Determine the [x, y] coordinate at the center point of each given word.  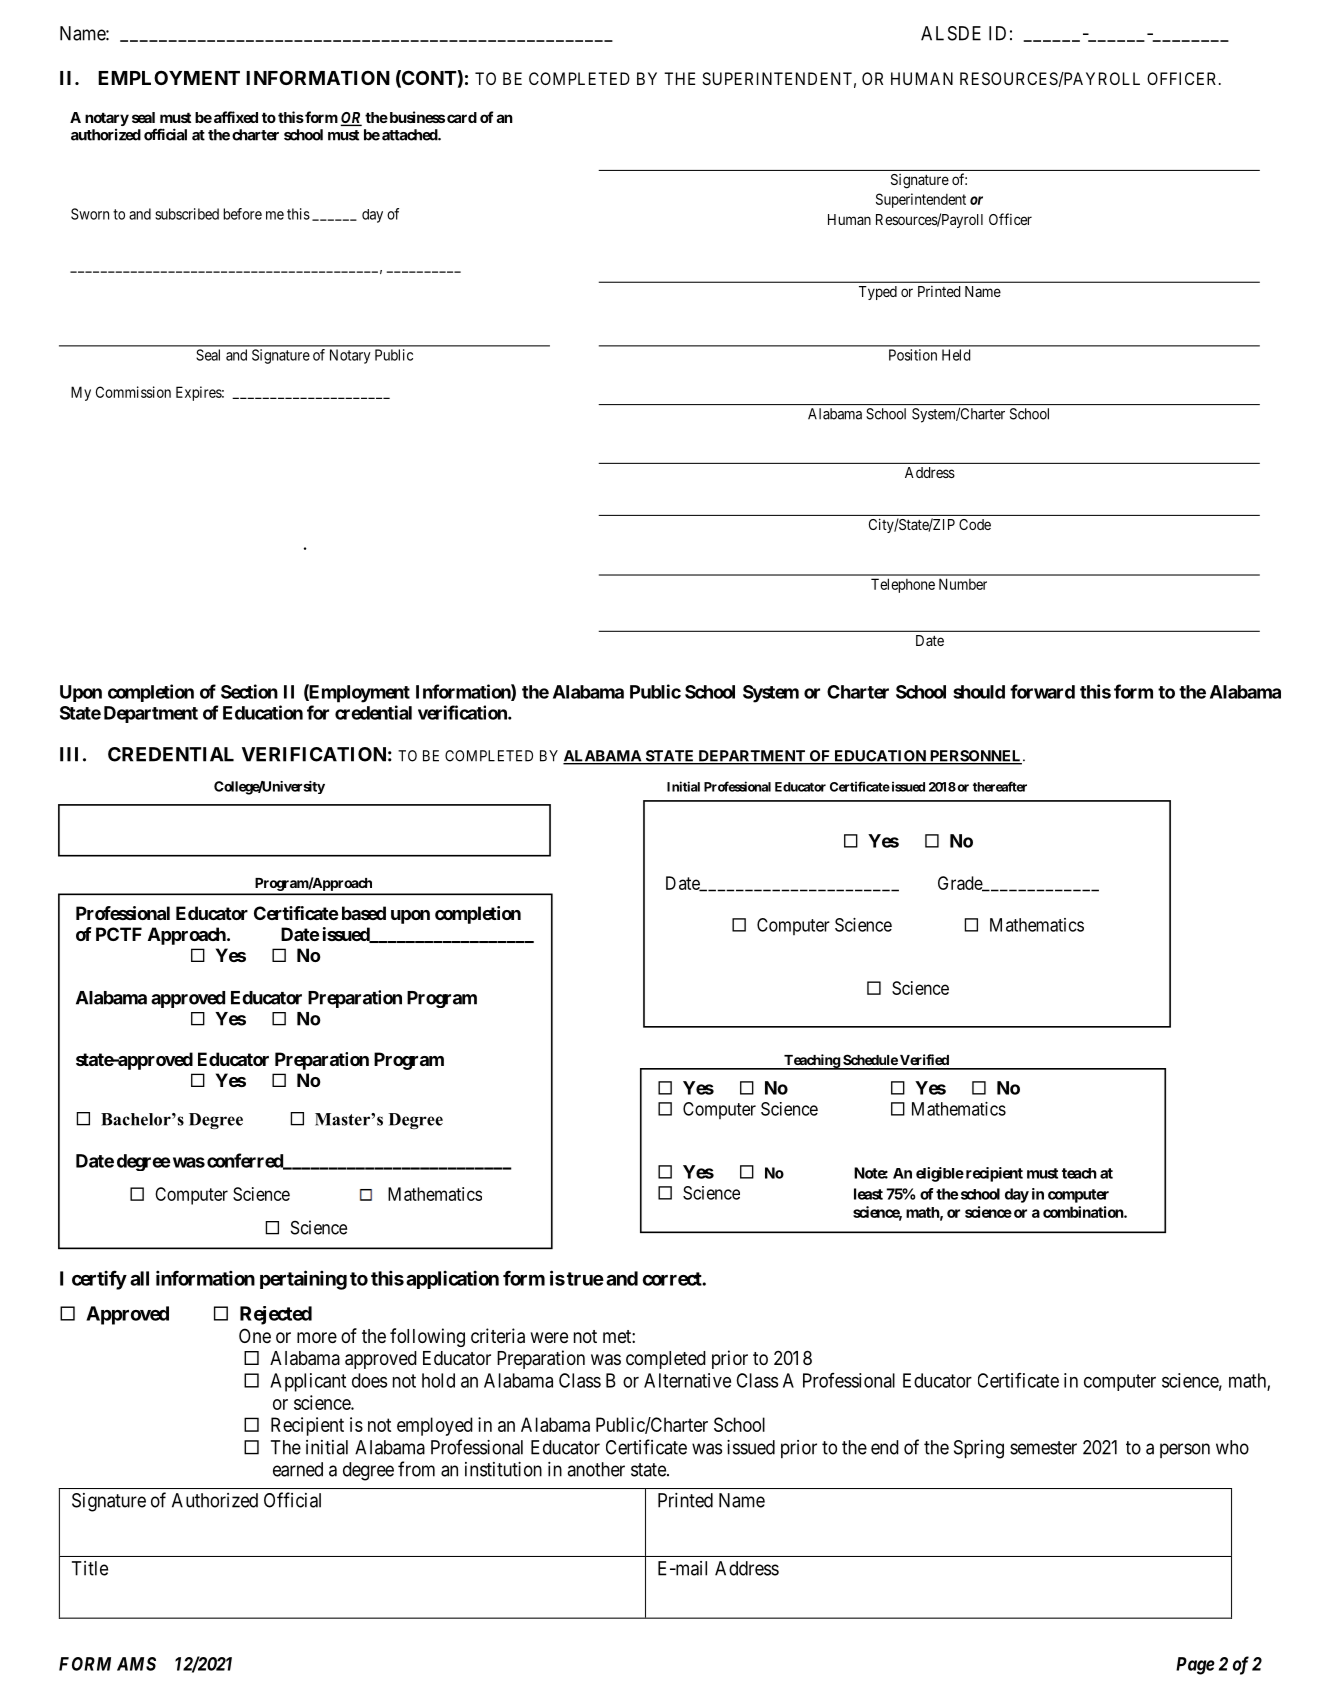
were [549, 1337]
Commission [133, 392]
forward [1042, 691]
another [596, 1469]
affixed [236, 117]
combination [1084, 1212]
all [139, 1278]
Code [975, 524]
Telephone [903, 585]
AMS [136, 1664]
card [462, 117]
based [364, 913]
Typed [878, 293]
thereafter [1000, 786]
